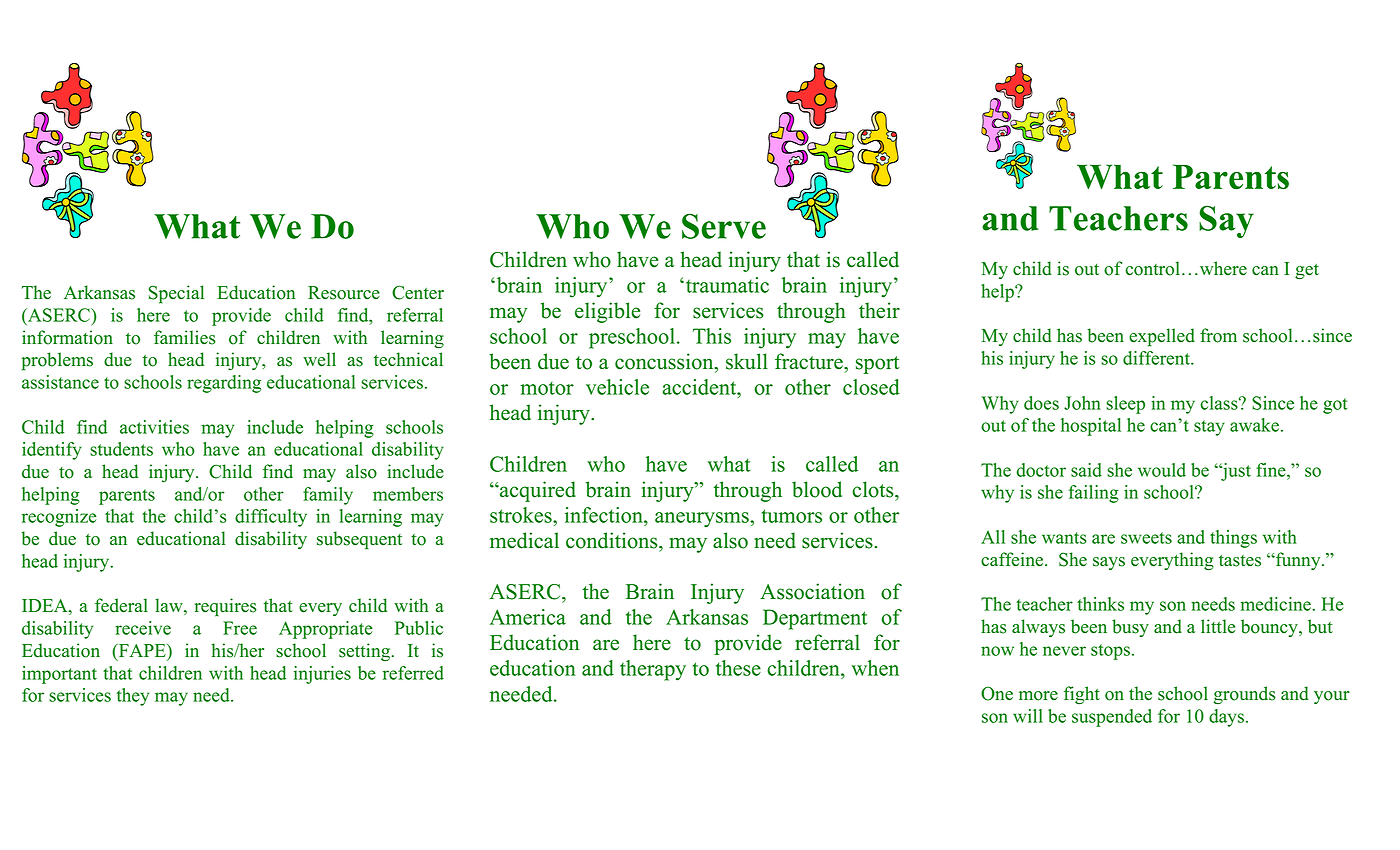 The width and height of the image is (1400, 850). Describe the element at coordinates (224, 384) in the image. I see `regarding` at that location.
